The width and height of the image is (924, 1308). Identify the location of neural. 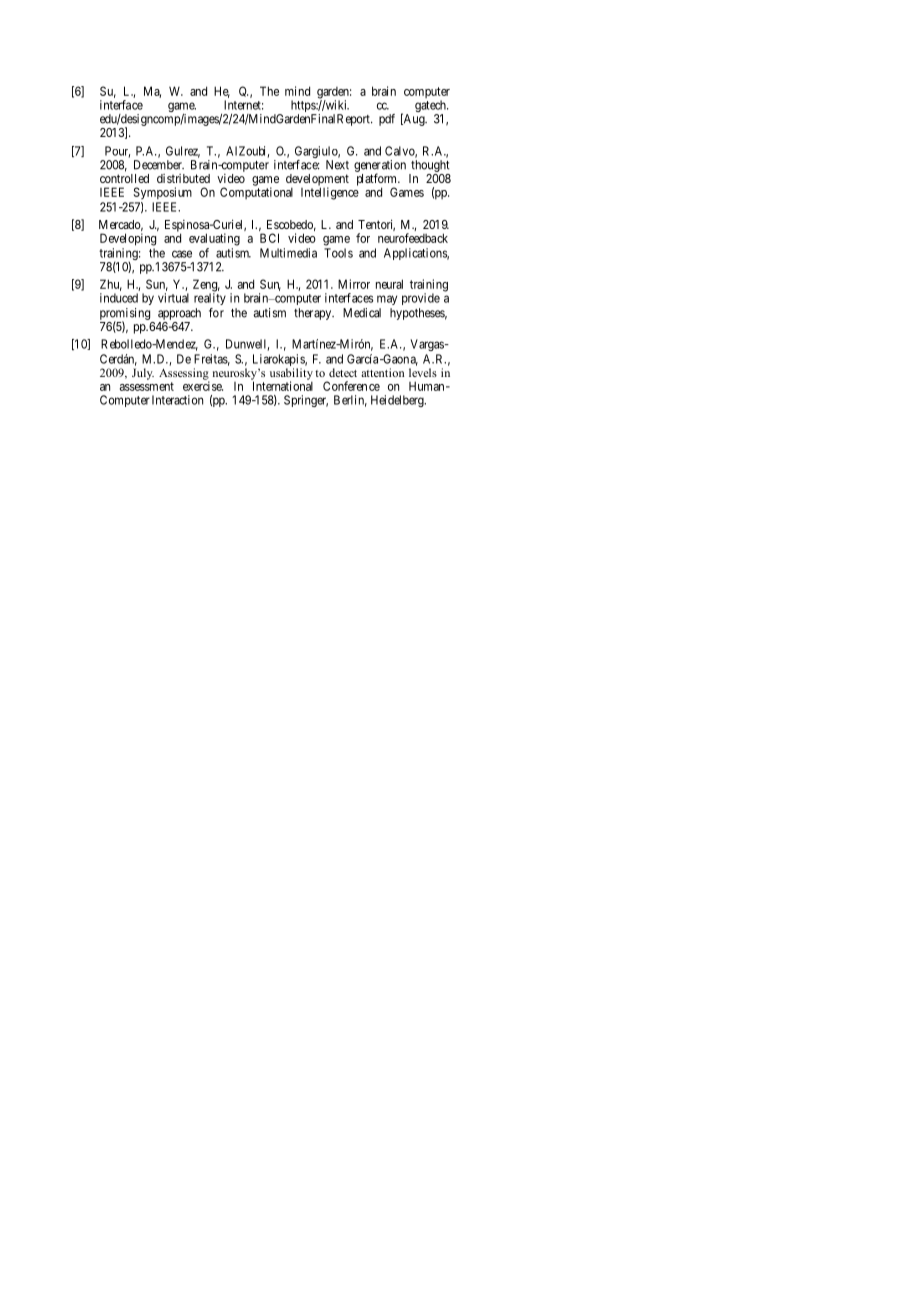
(389, 284).
